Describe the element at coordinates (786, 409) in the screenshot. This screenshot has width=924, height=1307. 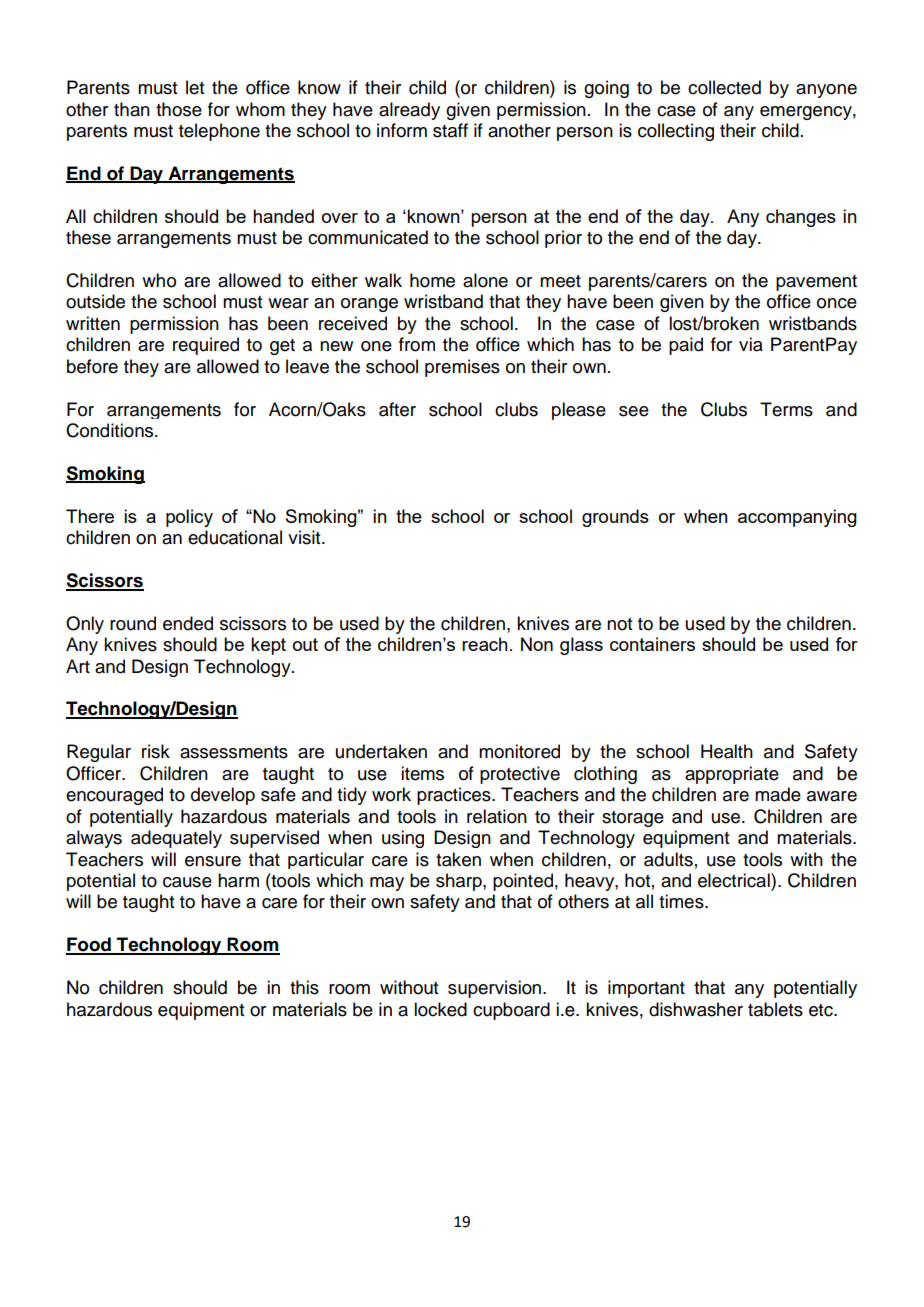
I see `Terms` at that location.
